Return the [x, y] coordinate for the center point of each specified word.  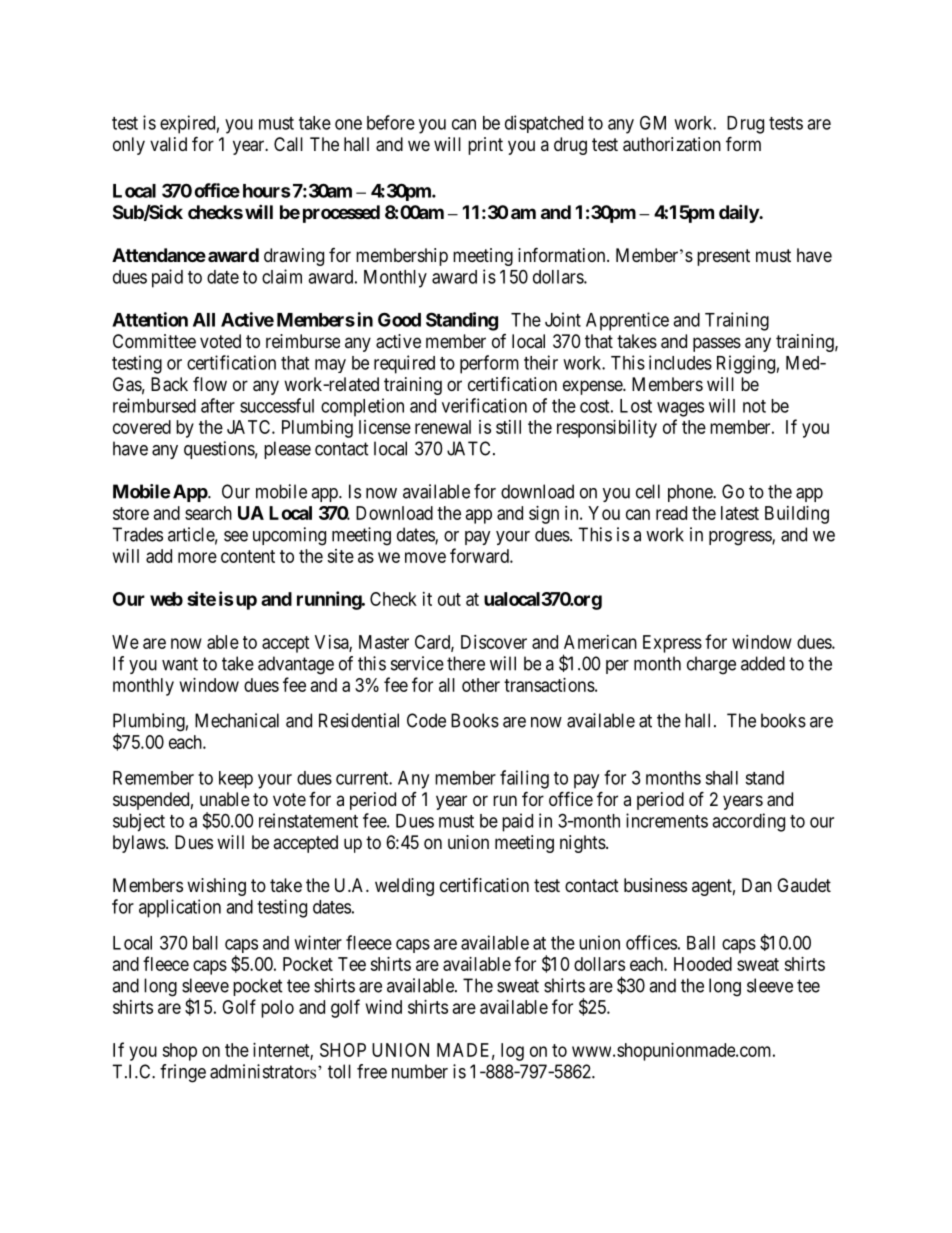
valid [168, 144]
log [512, 1052]
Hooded [703, 964]
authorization [672, 144]
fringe [183, 1073]
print [485, 146]
